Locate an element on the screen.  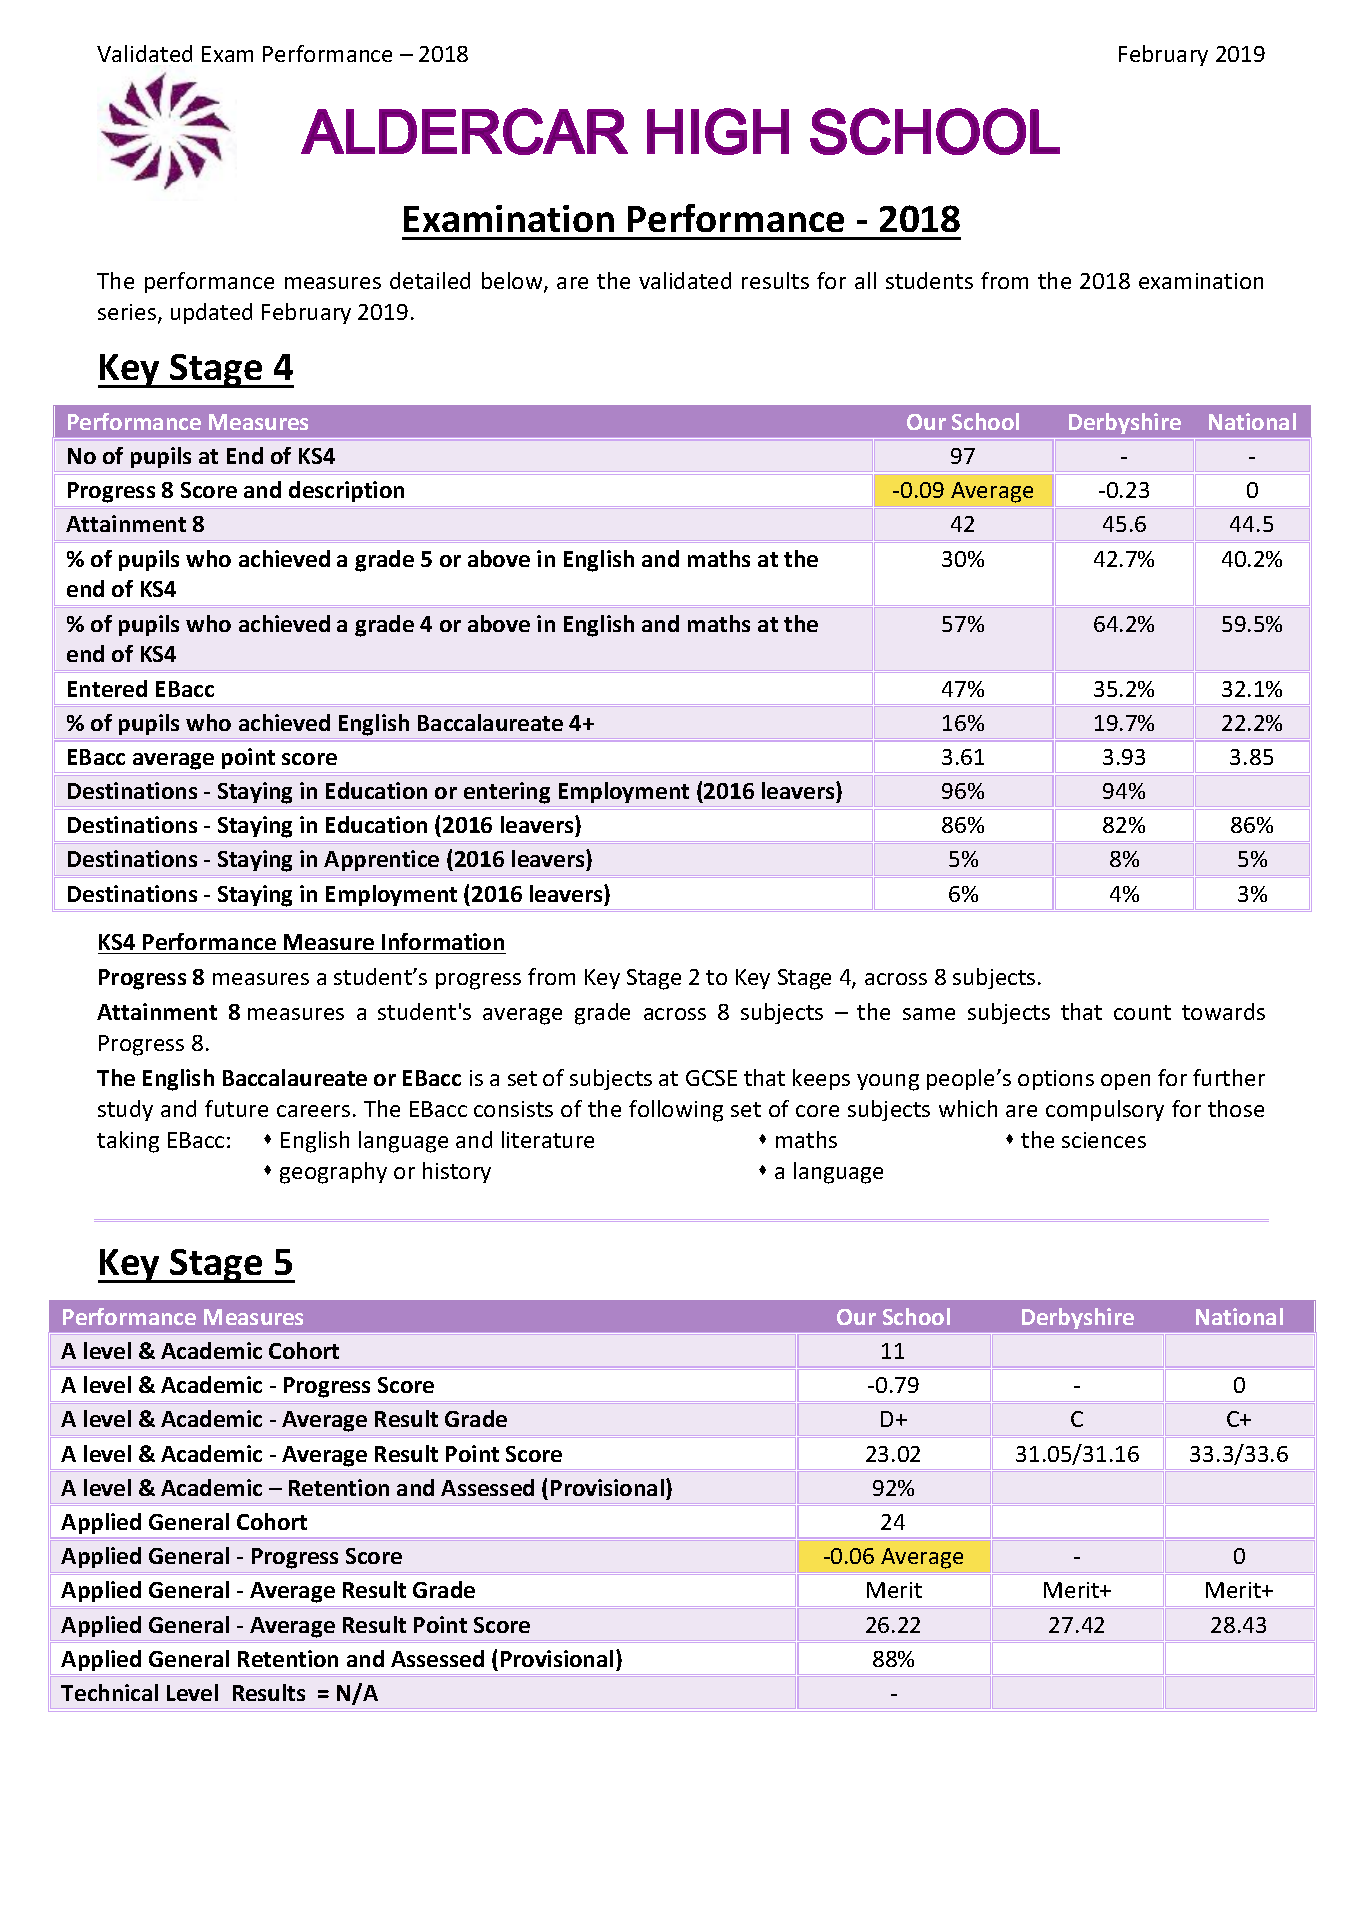
updated is located at coordinates (211, 313).
